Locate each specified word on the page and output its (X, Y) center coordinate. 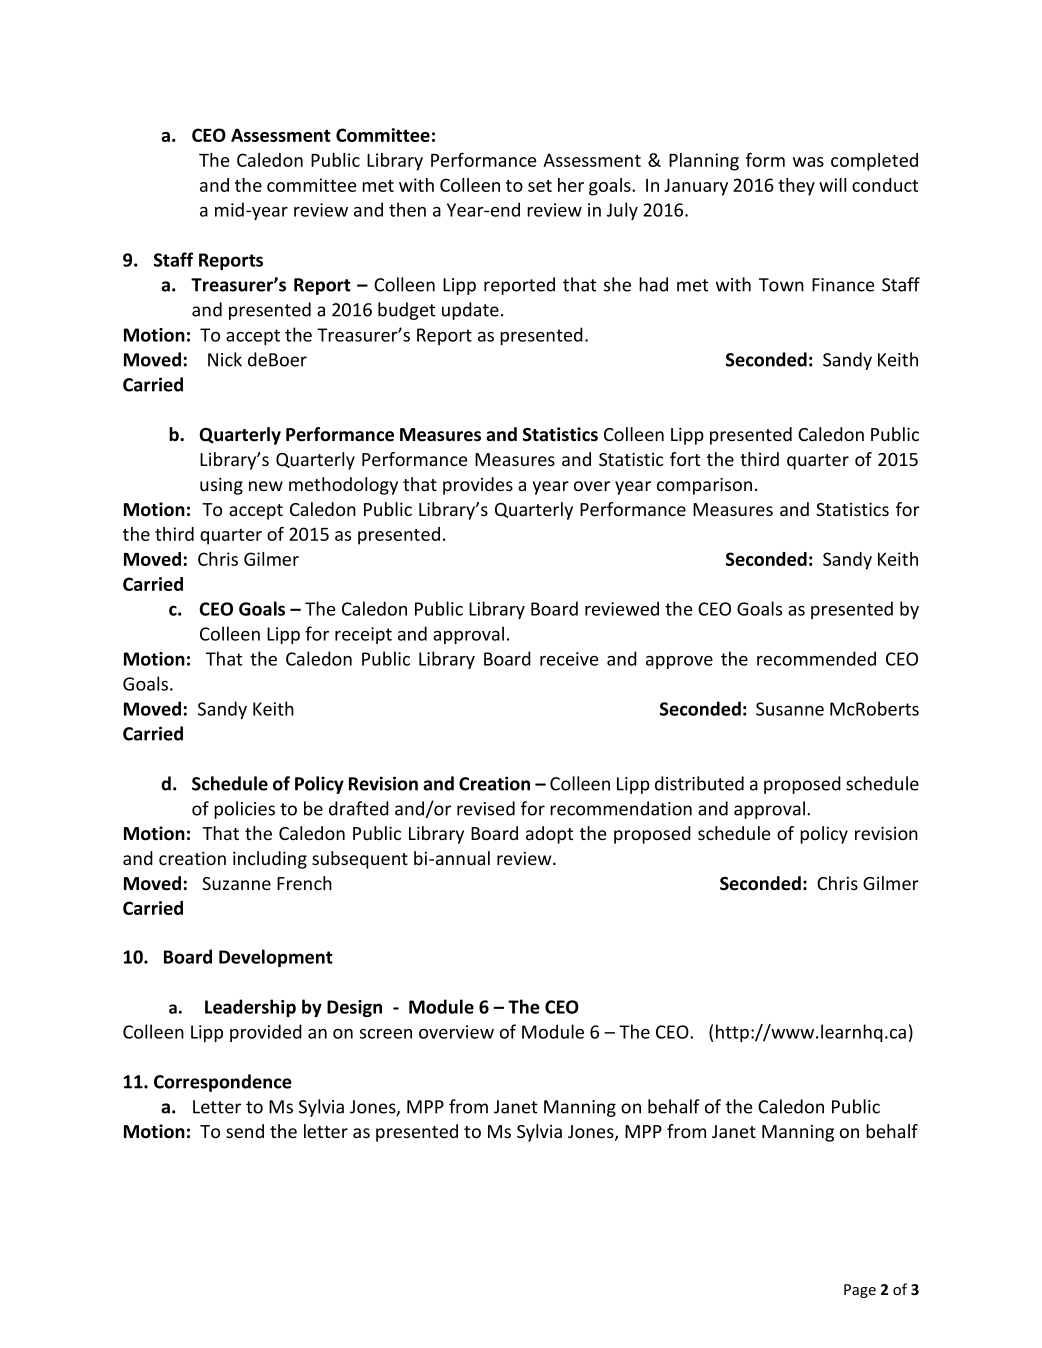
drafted (359, 808)
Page (860, 1291)
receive (569, 659)
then (407, 209)
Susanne (790, 709)
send (245, 1131)
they (796, 187)
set (540, 186)
